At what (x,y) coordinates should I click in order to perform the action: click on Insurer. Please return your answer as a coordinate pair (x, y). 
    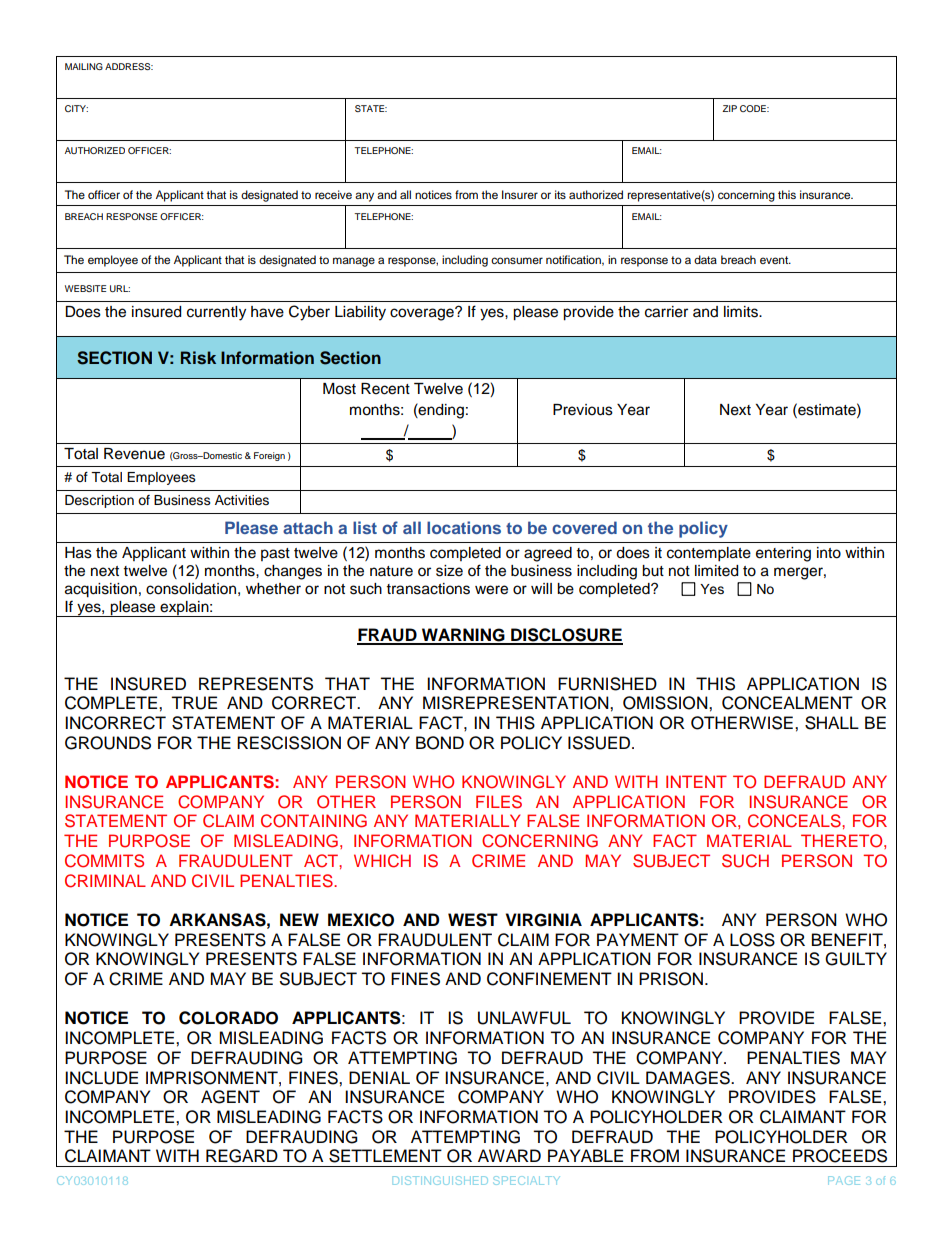
    Looking at the image, I should click on (520, 194).
